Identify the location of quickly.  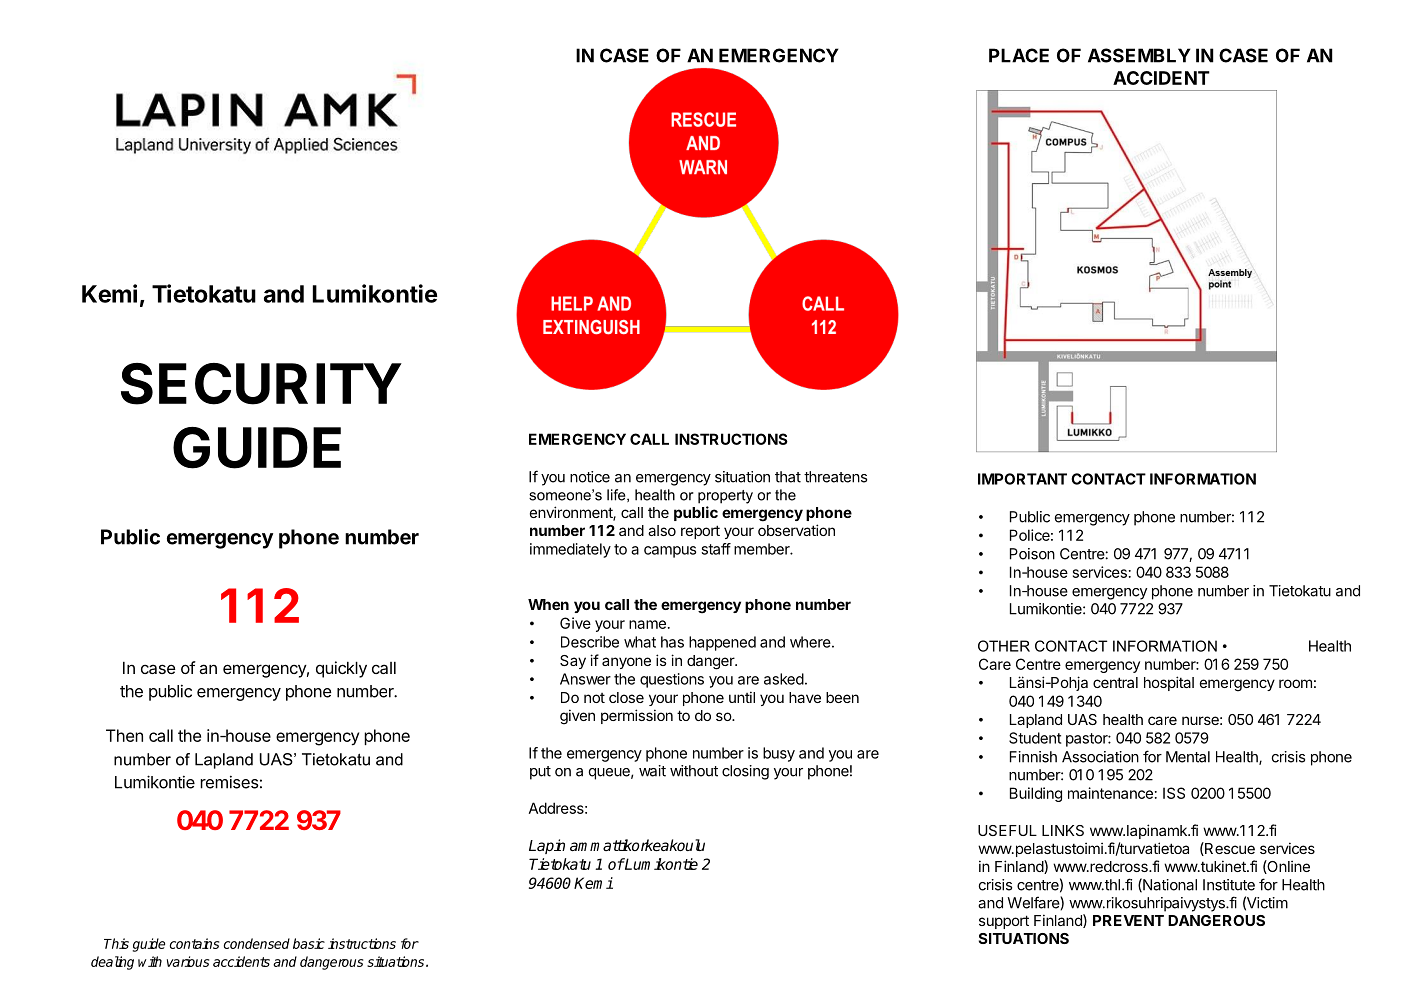
(341, 669).
